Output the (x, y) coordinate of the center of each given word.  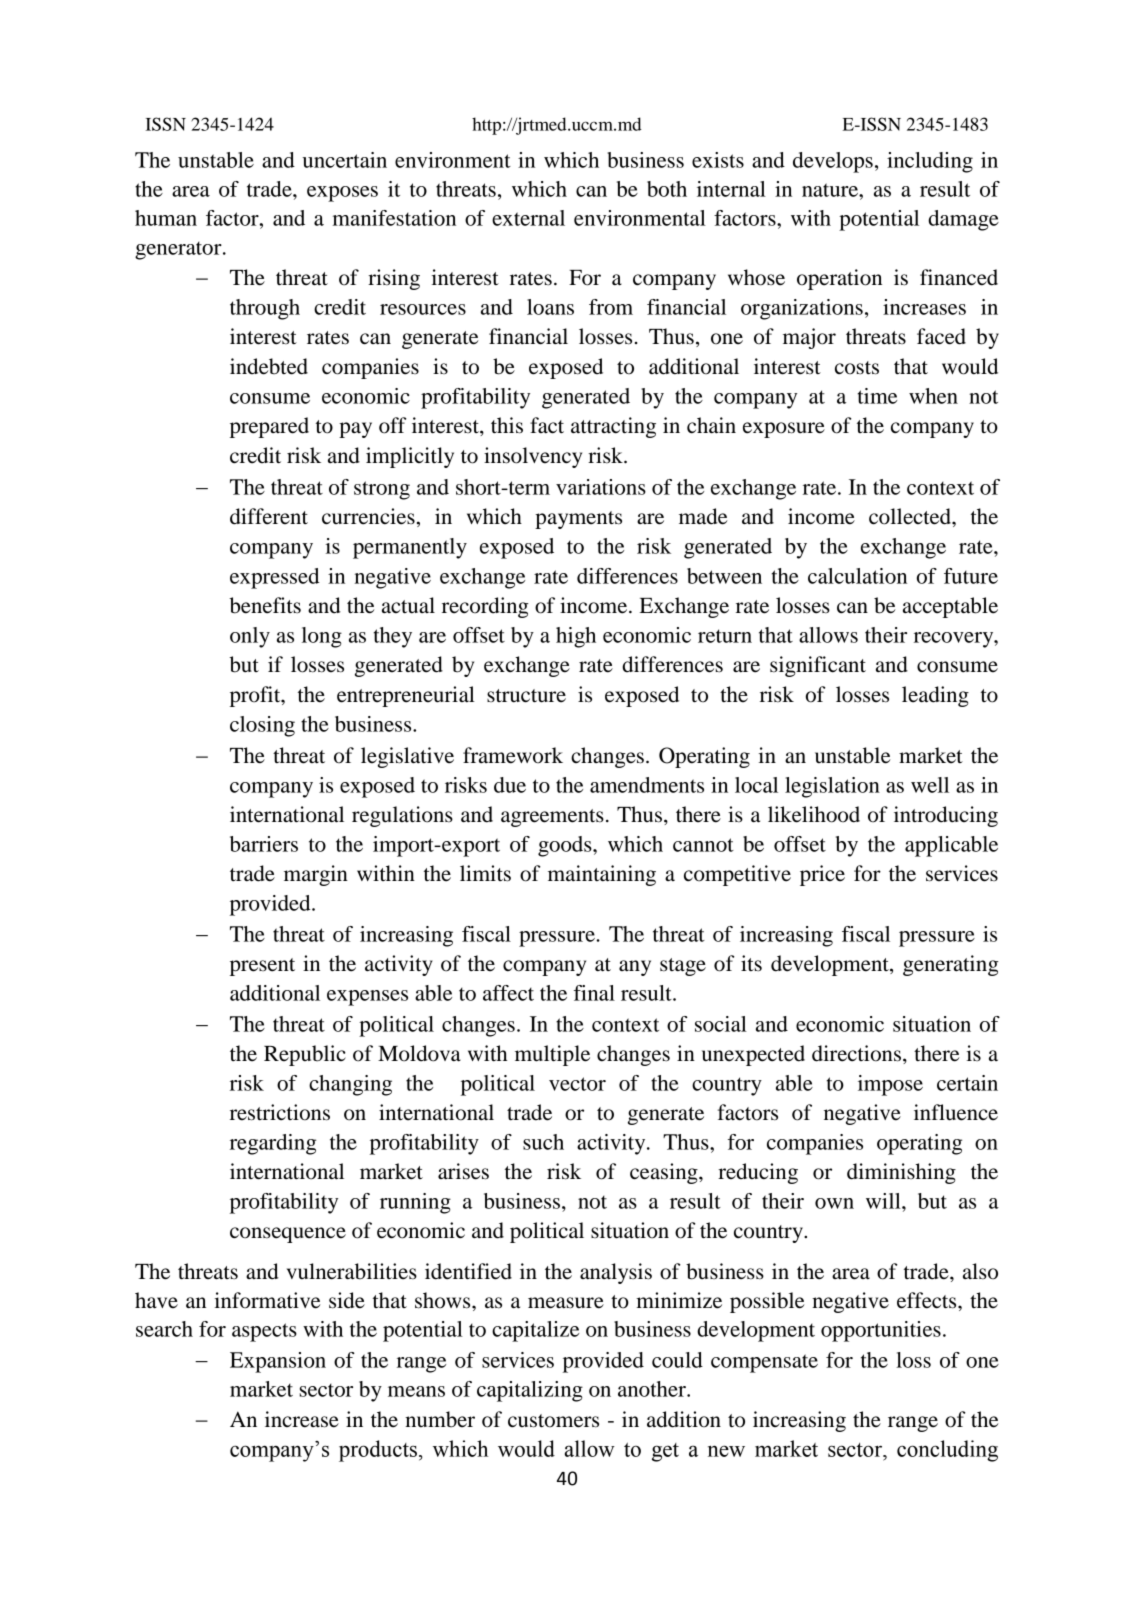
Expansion (278, 1362)
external (528, 218)
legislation (832, 787)
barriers (264, 844)
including (930, 162)
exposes (342, 194)
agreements (552, 818)
